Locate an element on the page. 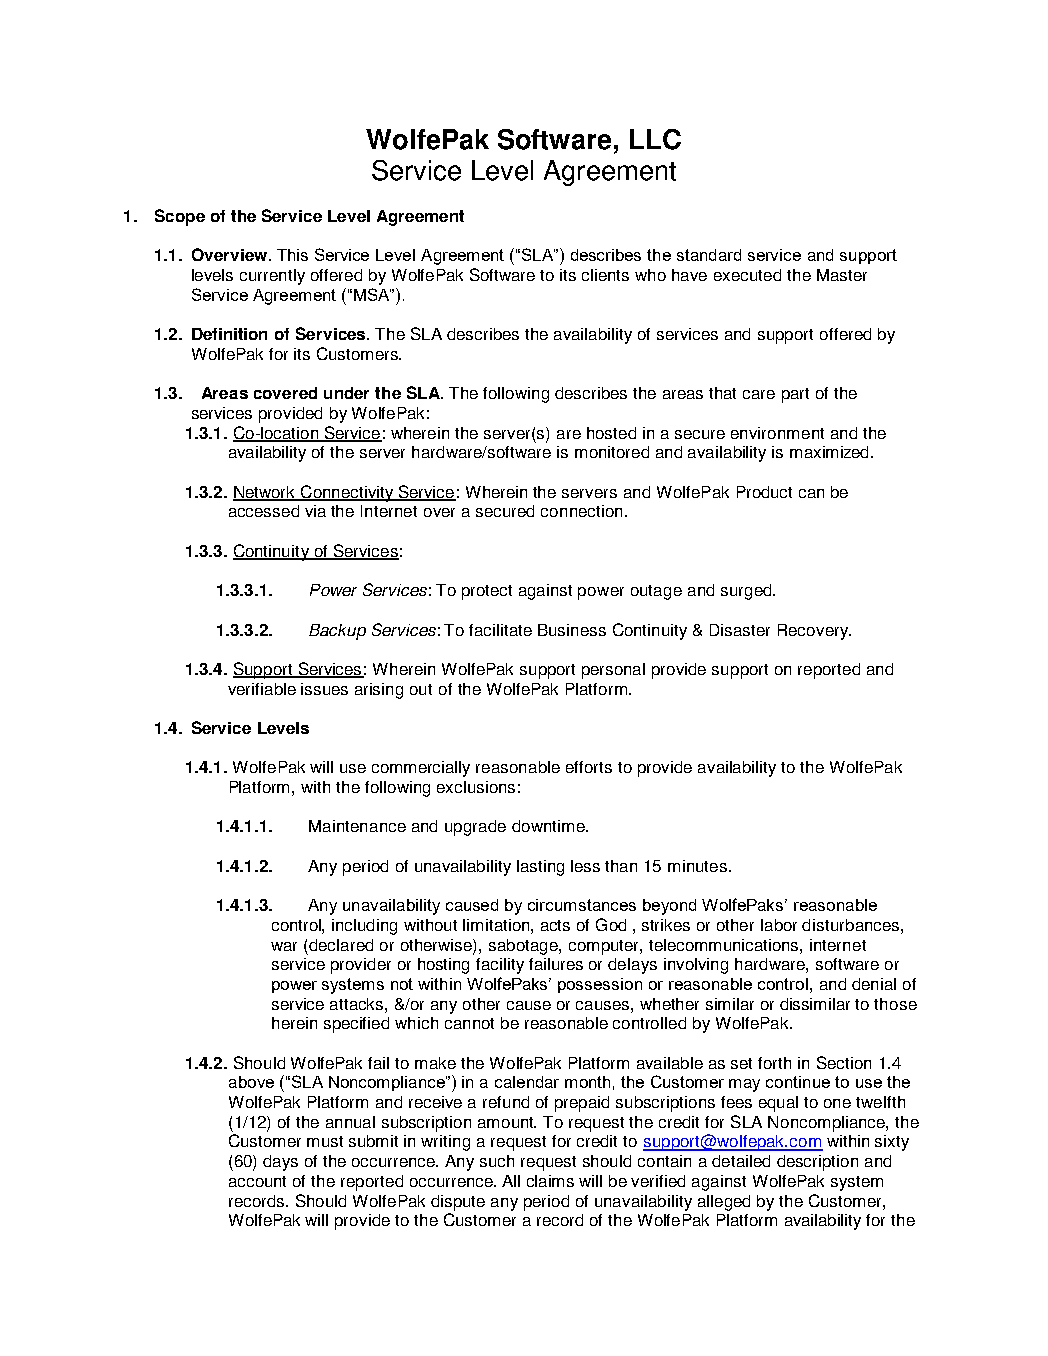 The image size is (1048, 1356). Product is located at coordinates (764, 492).
